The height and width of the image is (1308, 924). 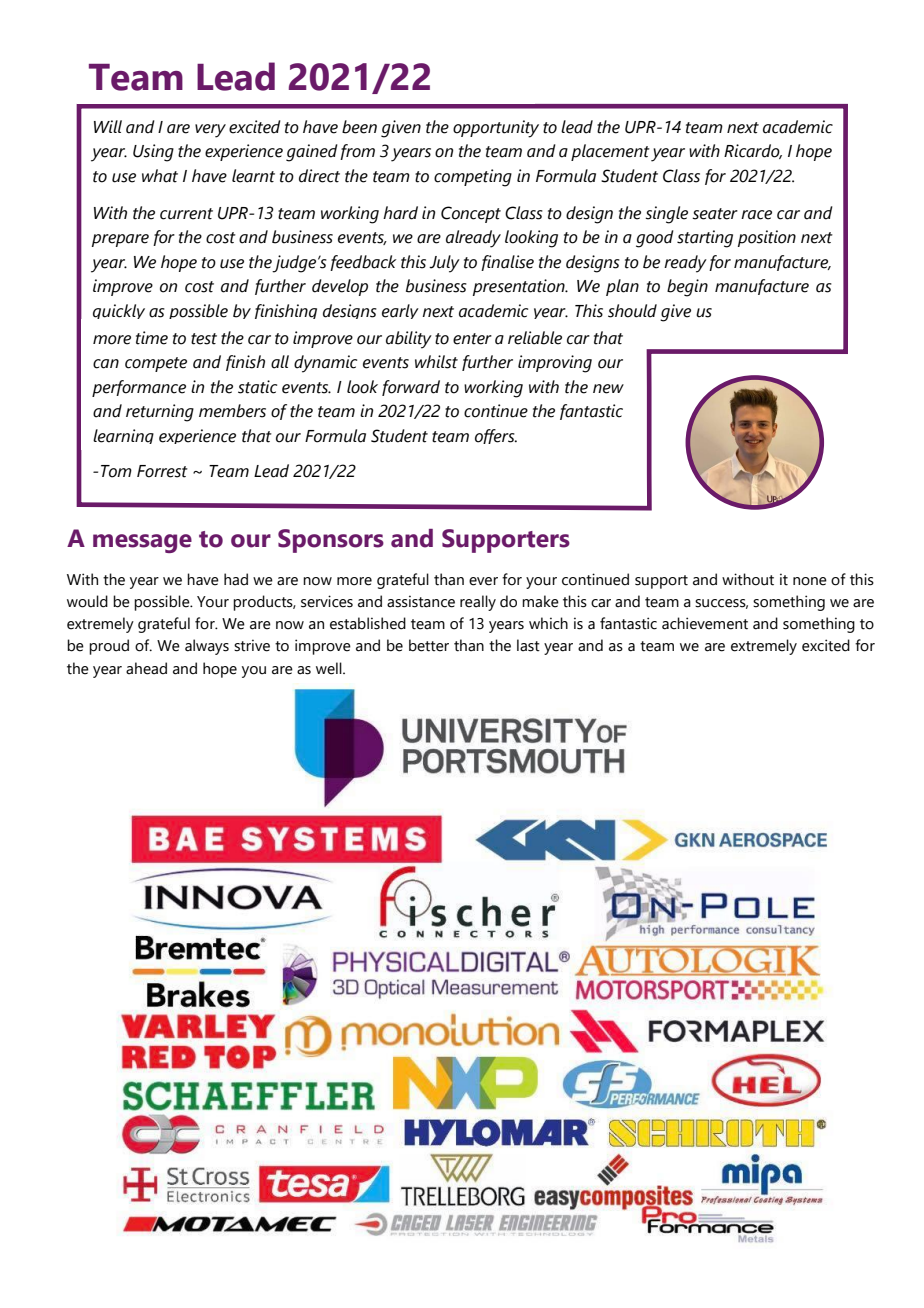 What do you see at coordinates (810, 581) in the image?
I see `none` at bounding box center [810, 581].
